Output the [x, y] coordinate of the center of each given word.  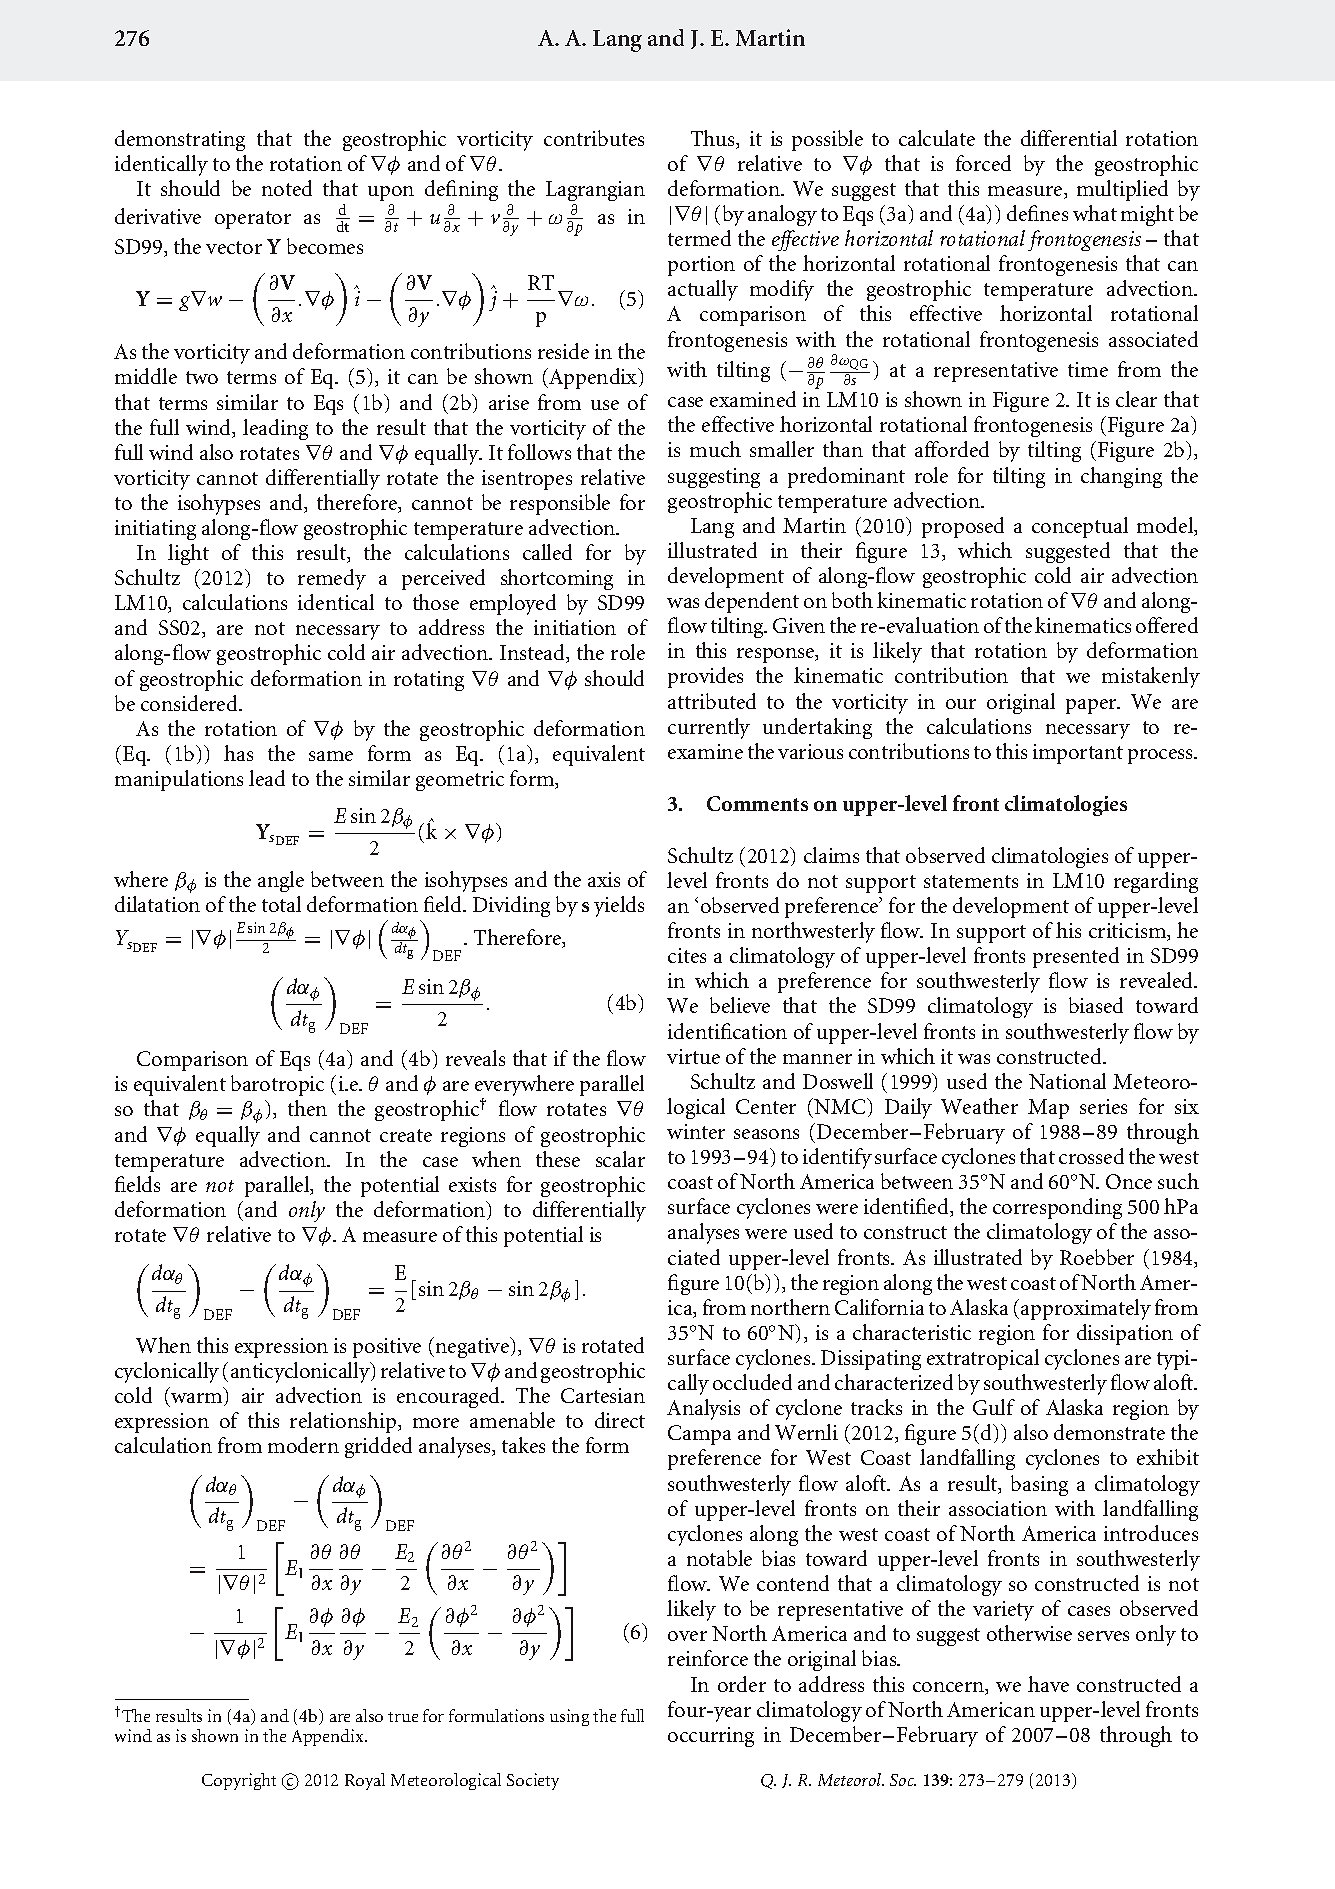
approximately [1086, 1309]
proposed [963, 527]
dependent [752, 602]
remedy [332, 579]
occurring [711, 1737]
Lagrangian [595, 191]
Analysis [703, 1409]
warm [198, 1399]
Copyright [239, 1781]
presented [1076, 957]
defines [1037, 213]
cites [687, 955]
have [1048, 1684]
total [281, 904]
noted [287, 188]
